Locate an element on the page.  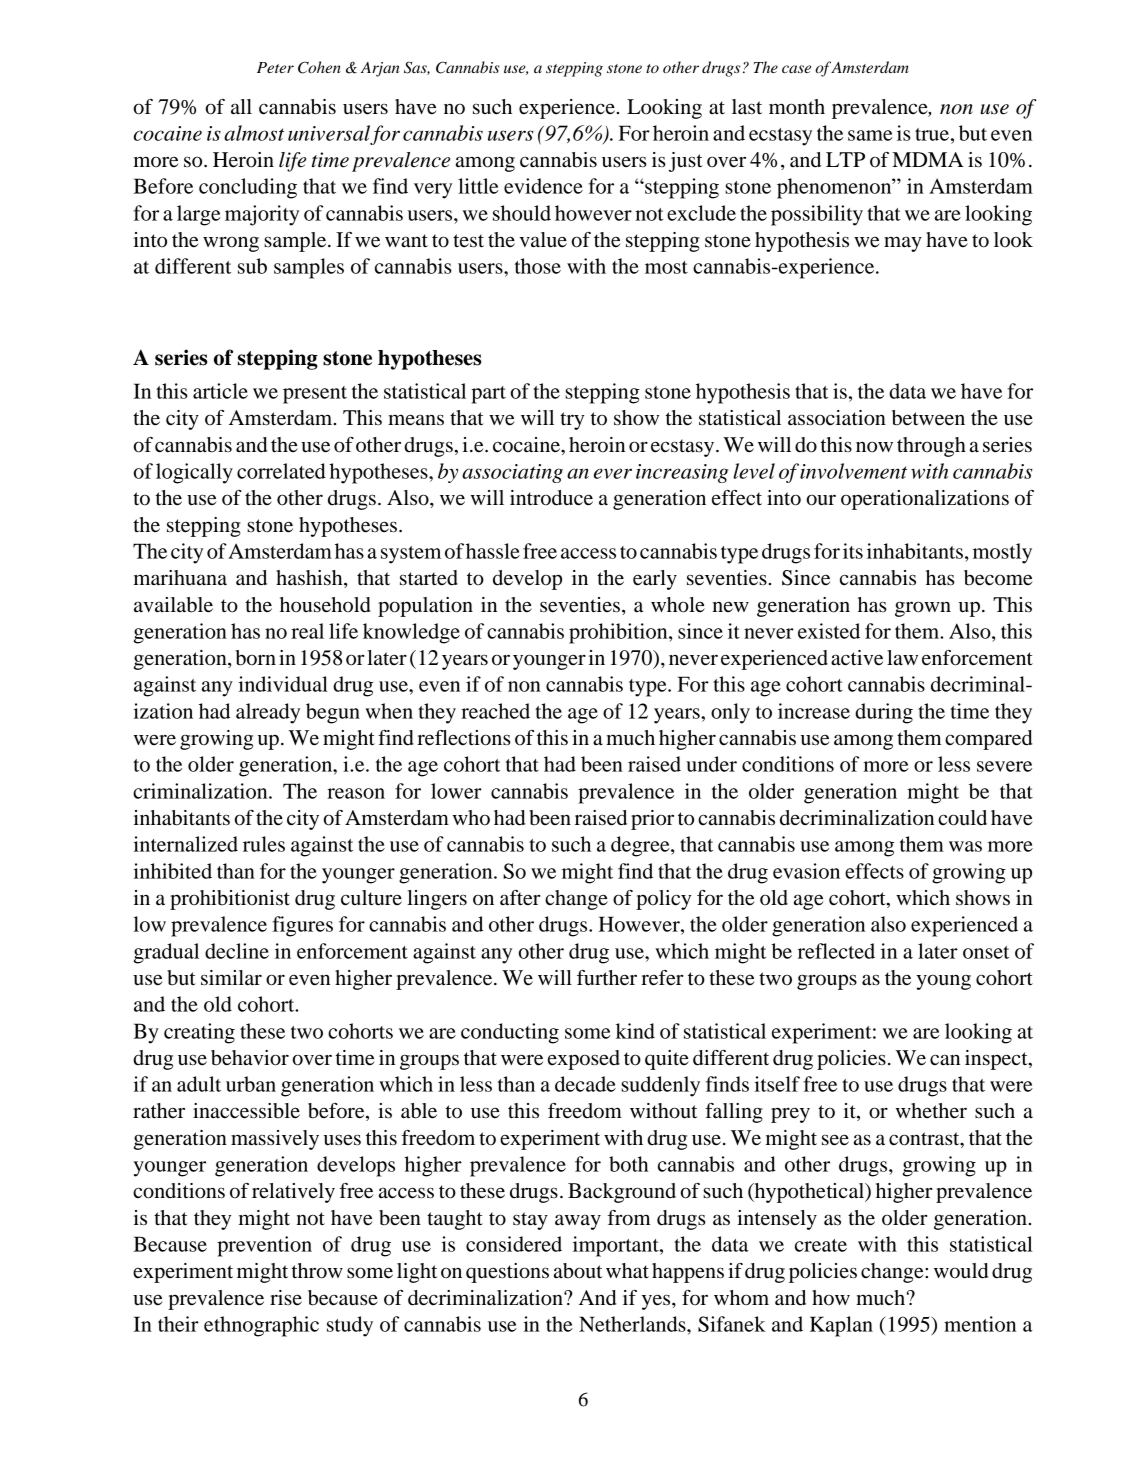
after is located at coordinates (520, 898).
